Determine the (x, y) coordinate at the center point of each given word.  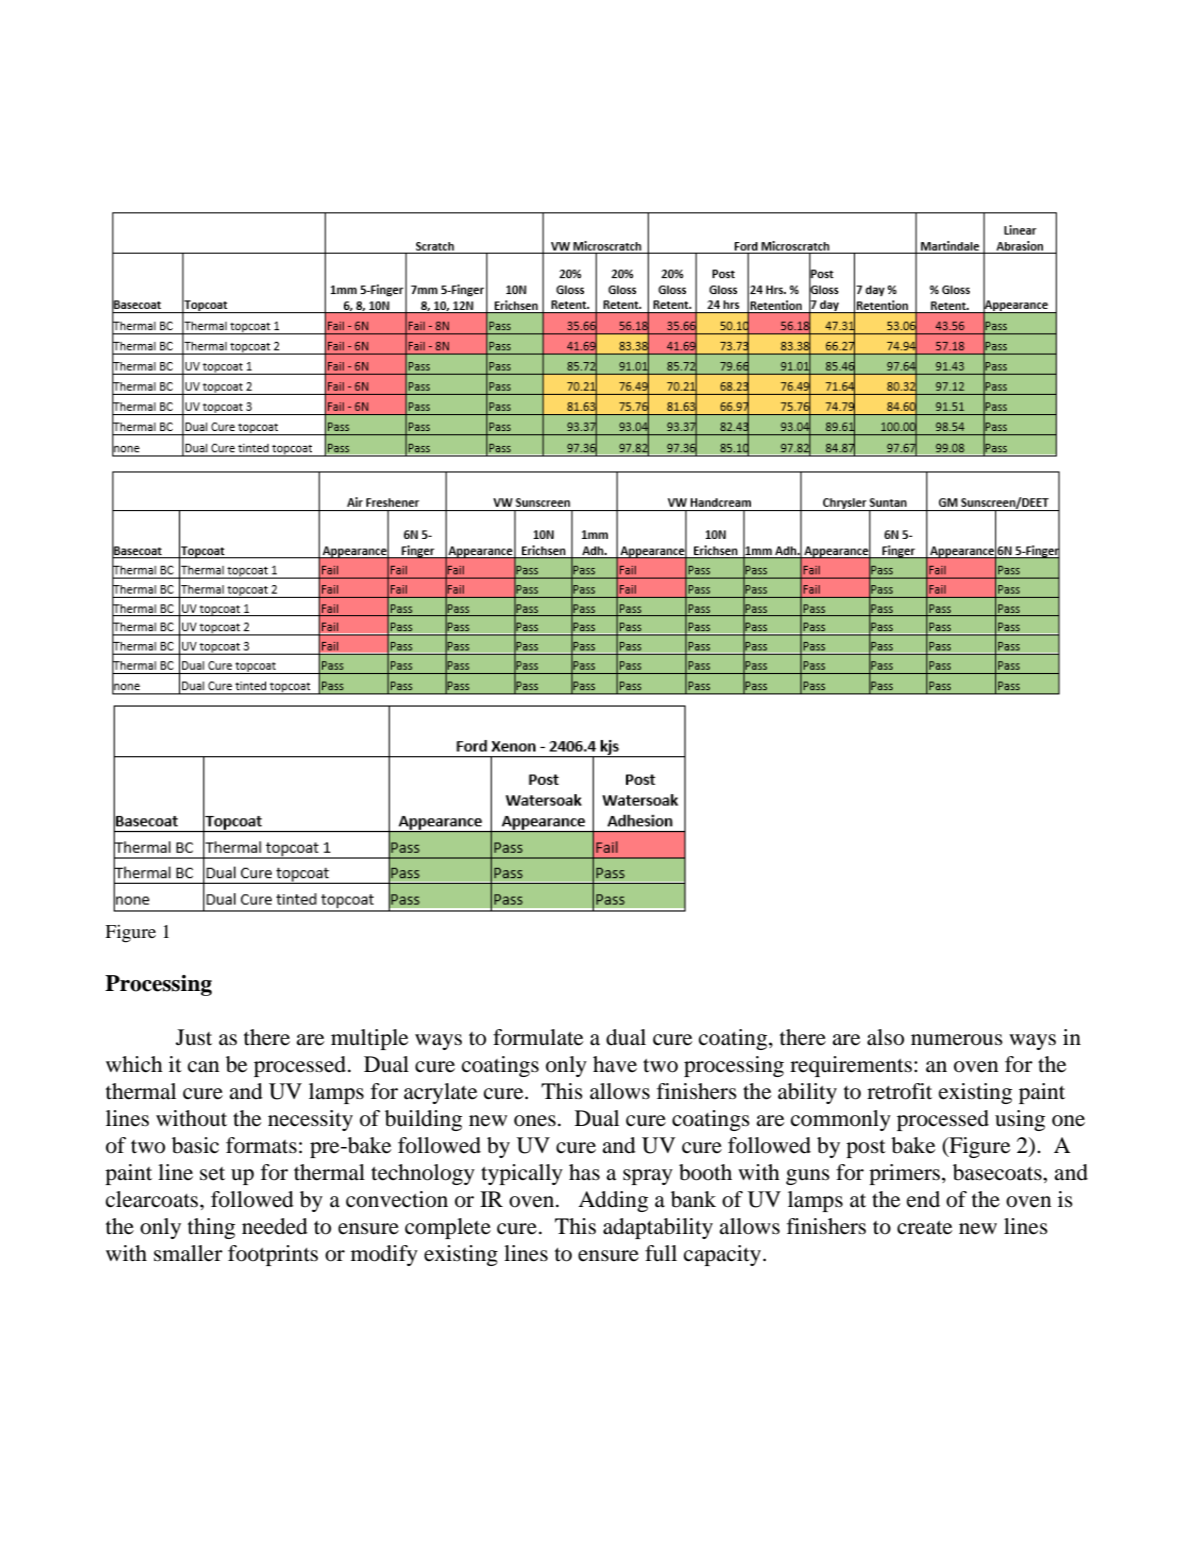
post (866, 1149)
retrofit (899, 1091)
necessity (310, 1120)
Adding (613, 1201)
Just (194, 1037)
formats (261, 1145)
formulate (538, 1037)
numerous (957, 1040)
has (584, 1172)
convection (397, 1199)
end (923, 1199)
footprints (273, 1255)
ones (535, 1121)
